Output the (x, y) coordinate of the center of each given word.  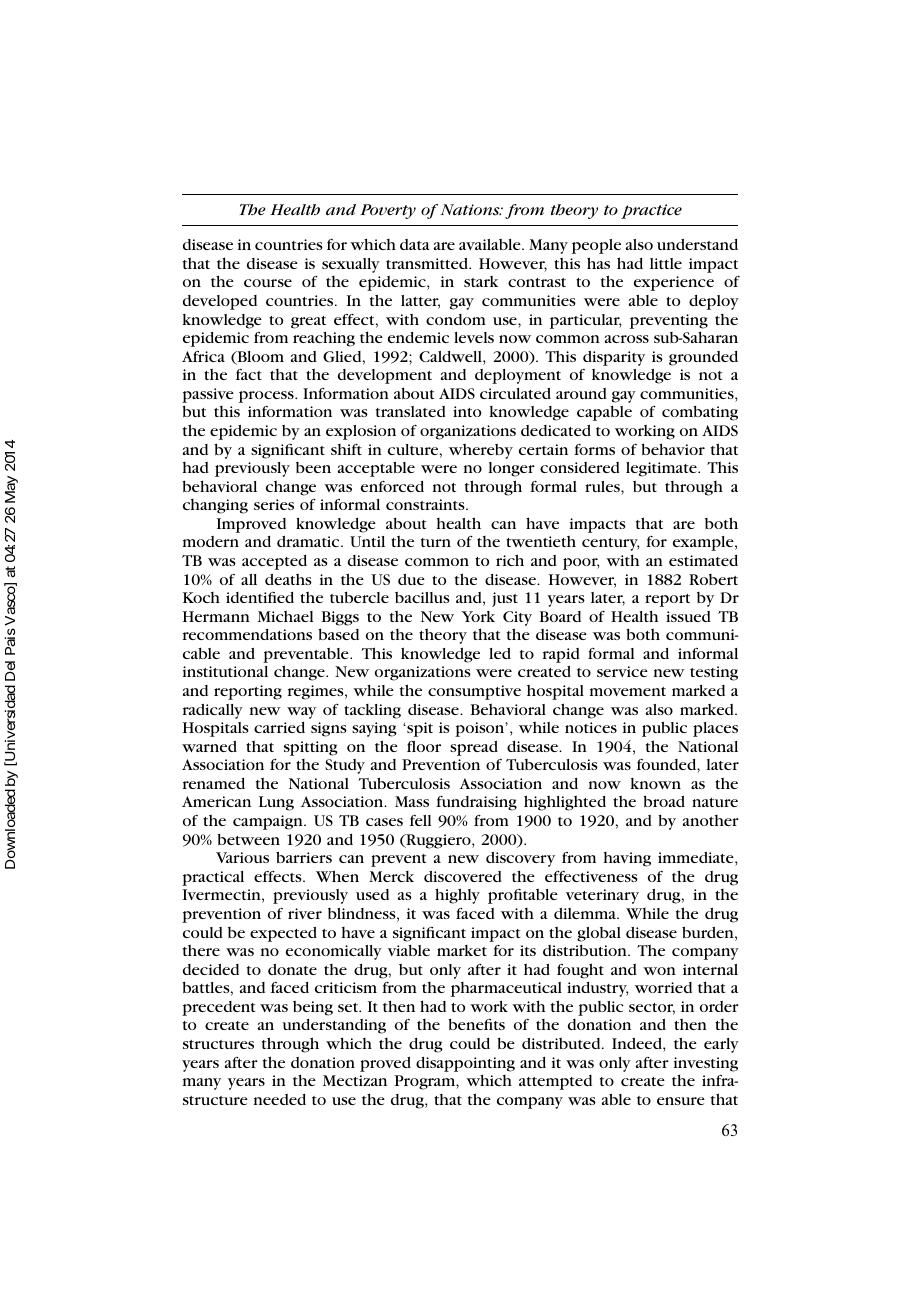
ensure (681, 1101)
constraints (426, 504)
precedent (218, 1008)
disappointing (465, 1064)
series (274, 504)
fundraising (476, 803)
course (268, 283)
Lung (276, 803)
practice (651, 211)
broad (664, 801)
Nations (471, 210)
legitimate (662, 469)
